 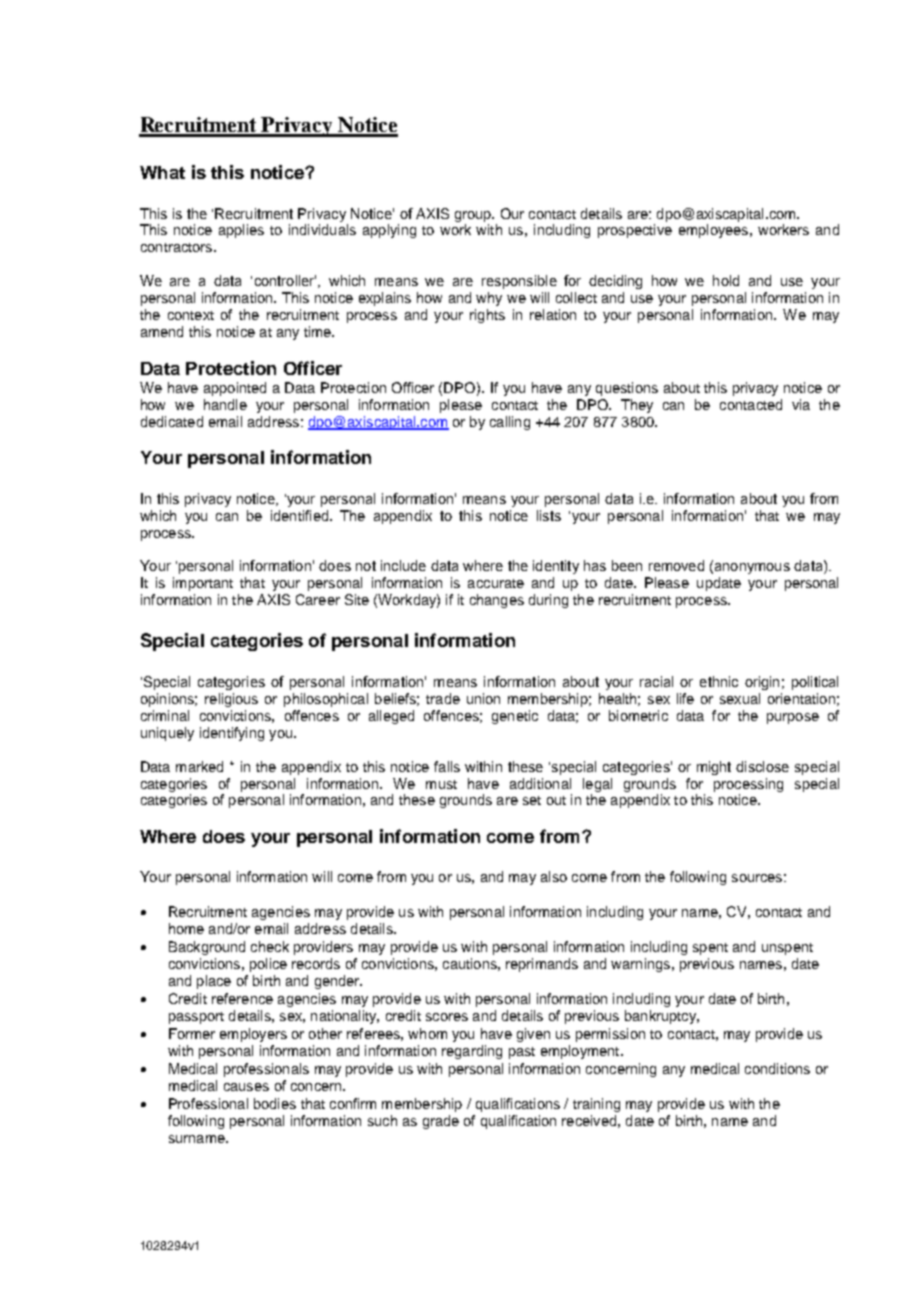 What do you see at coordinates (714, 768) in the page?
I see `might` at bounding box center [714, 768].
